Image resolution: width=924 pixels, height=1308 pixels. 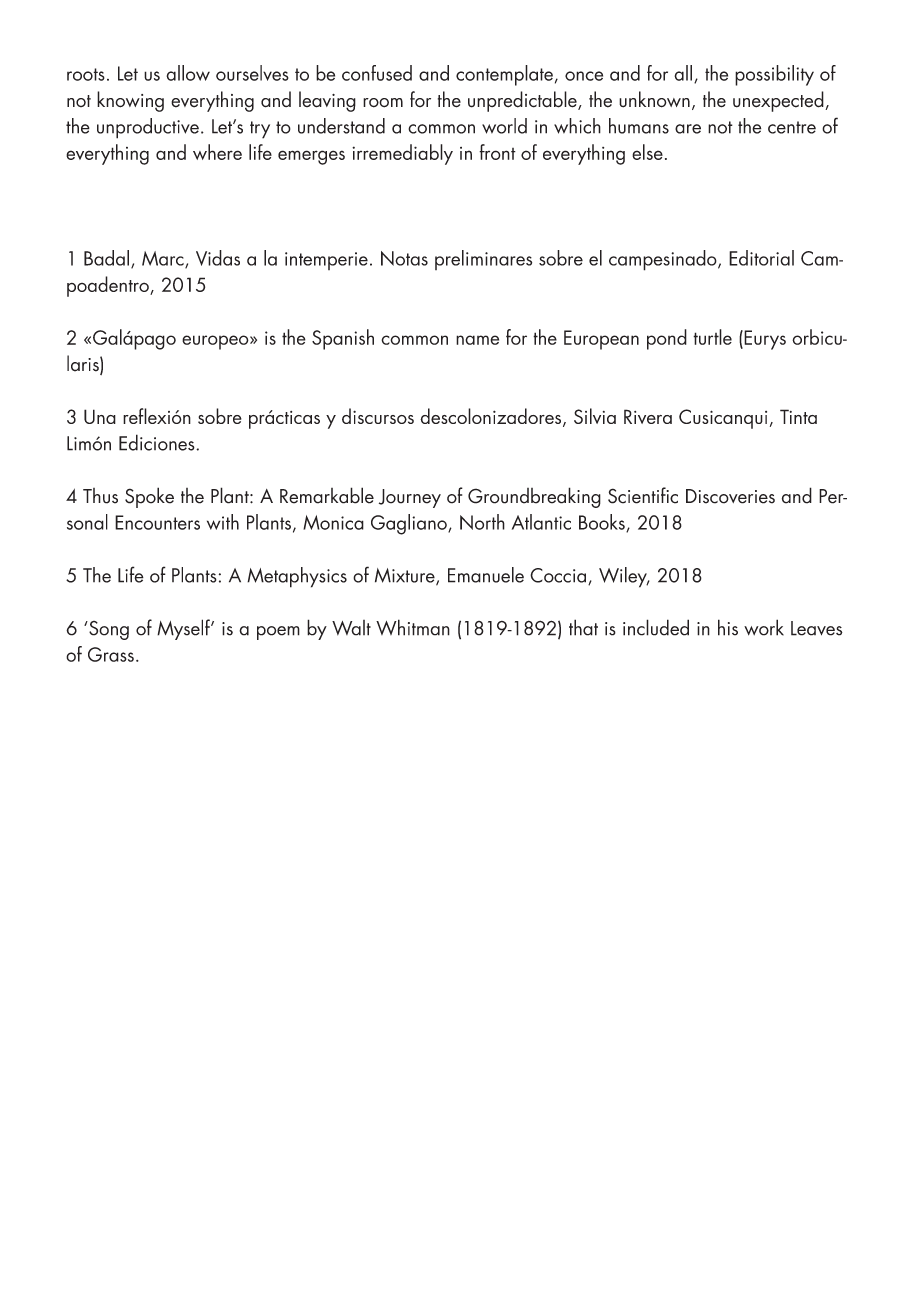 What do you see at coordinates (504, 75) in the page?
I see `contemplate` at bounding box center [504, 75].
